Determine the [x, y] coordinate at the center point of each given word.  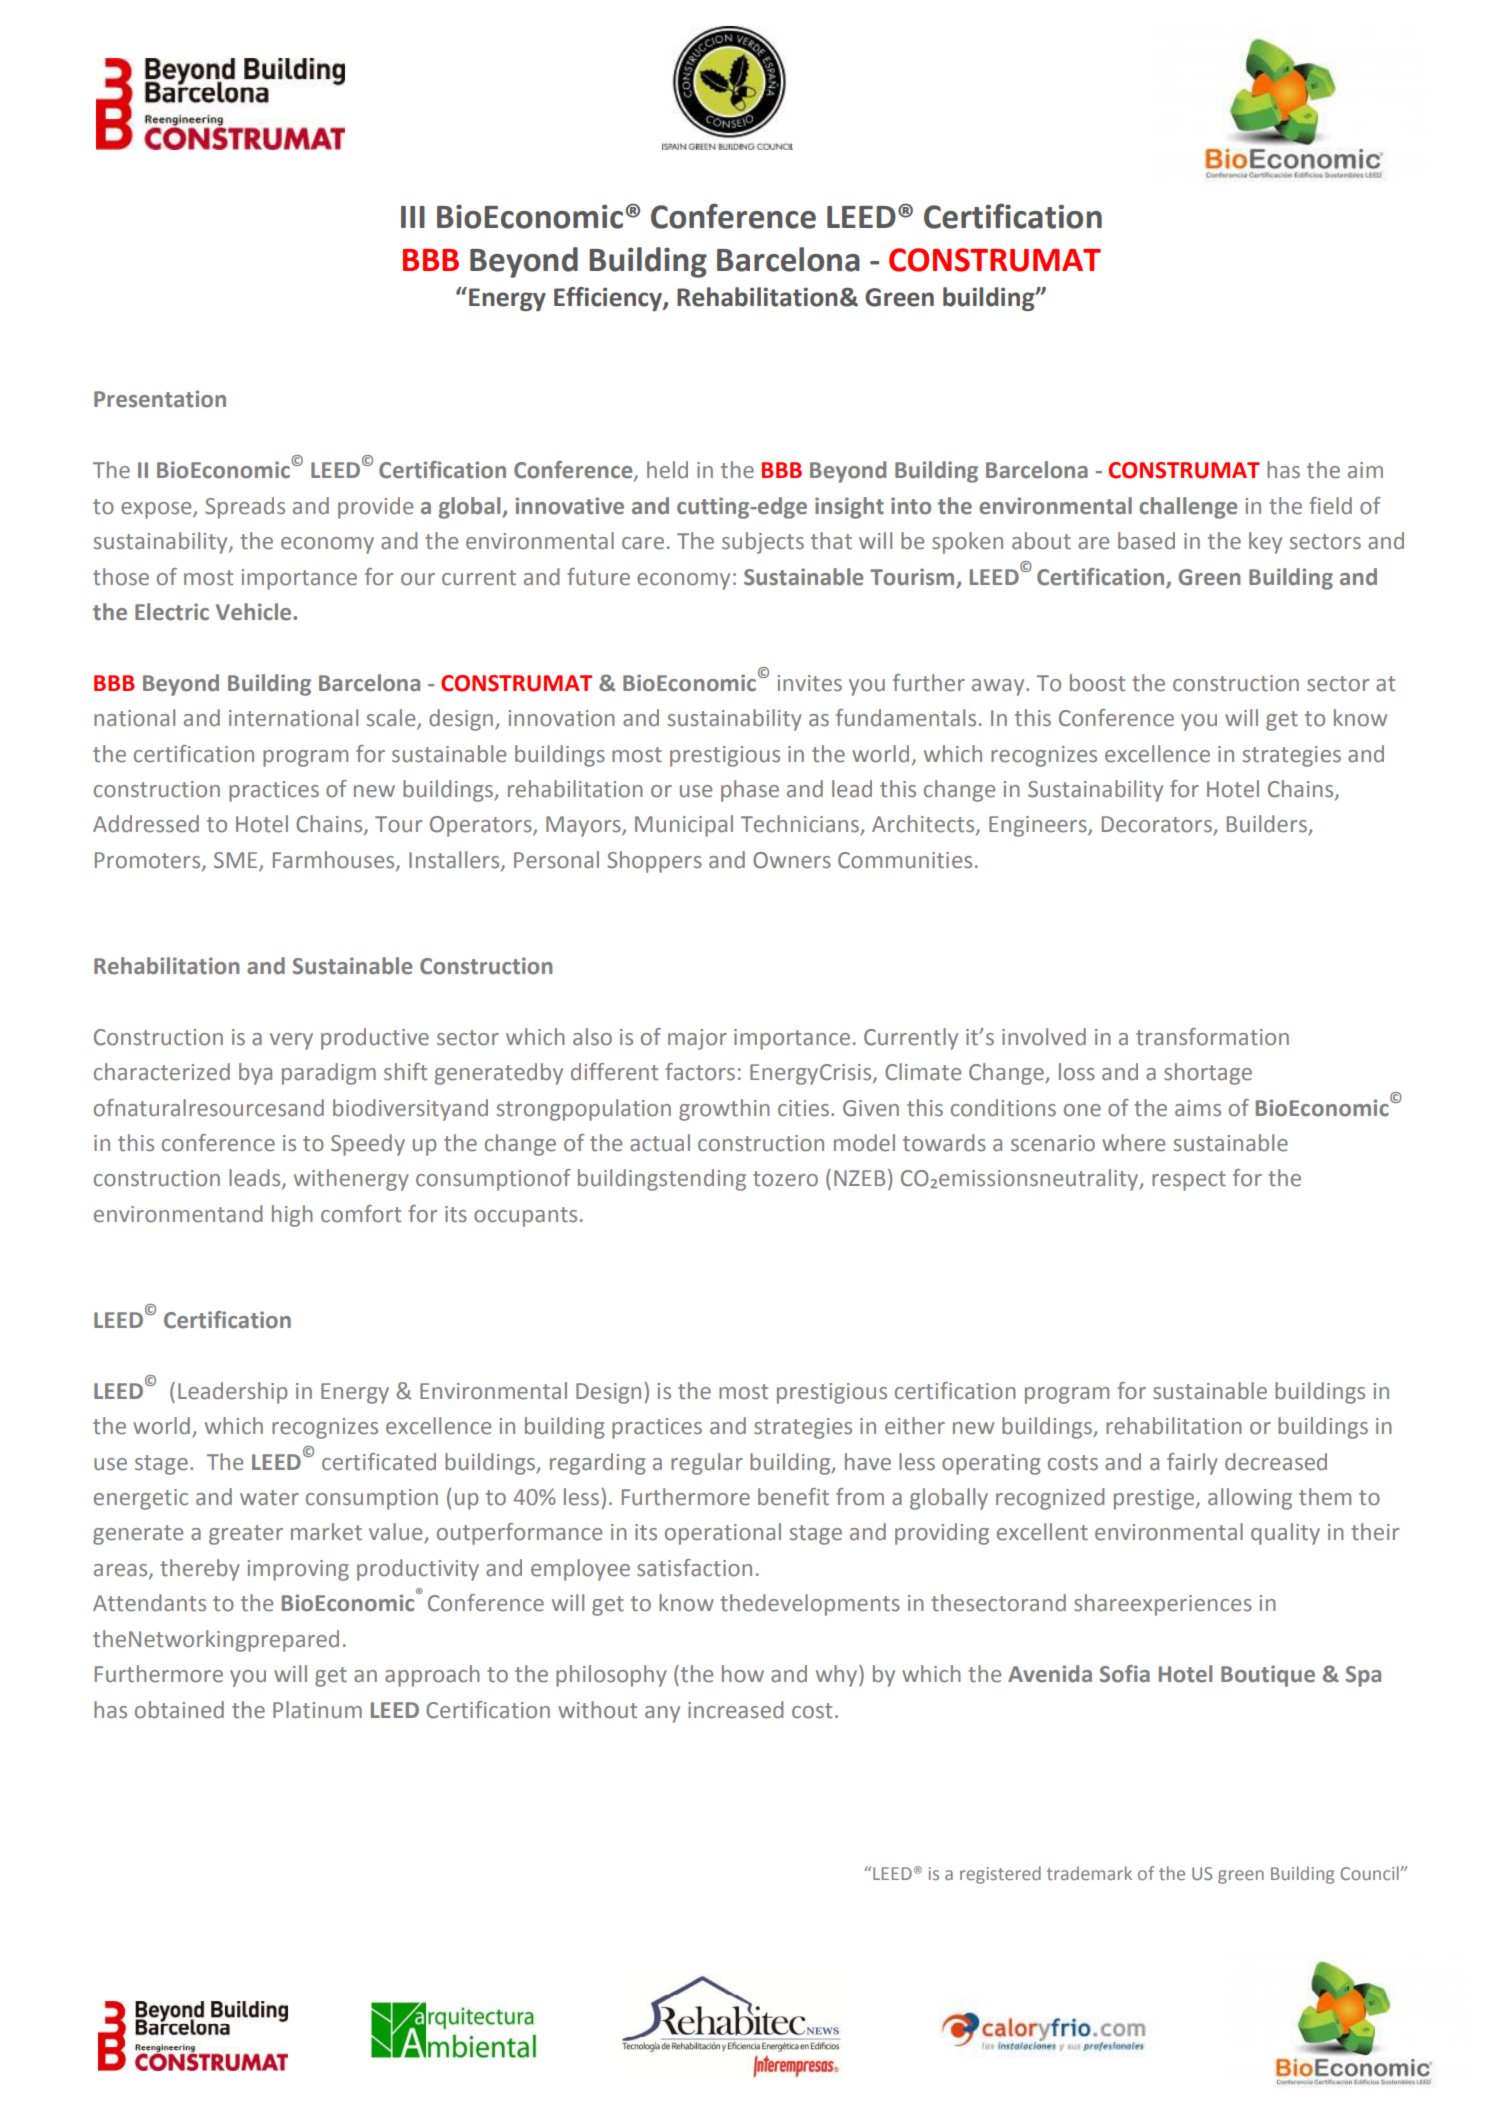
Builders [1268, 825]
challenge [1188, 508]
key [1265, 543]
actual [660, 1143]
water [269, 1498]
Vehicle [255, 612]
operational [723, 1534]
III [413, 217]
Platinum [317, 1710]
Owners [792, 860]
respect [1189, 1181]
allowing [1250, 1499]
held [667, 470]
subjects [763, 543]
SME [237, 861]
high [292, 1216]
